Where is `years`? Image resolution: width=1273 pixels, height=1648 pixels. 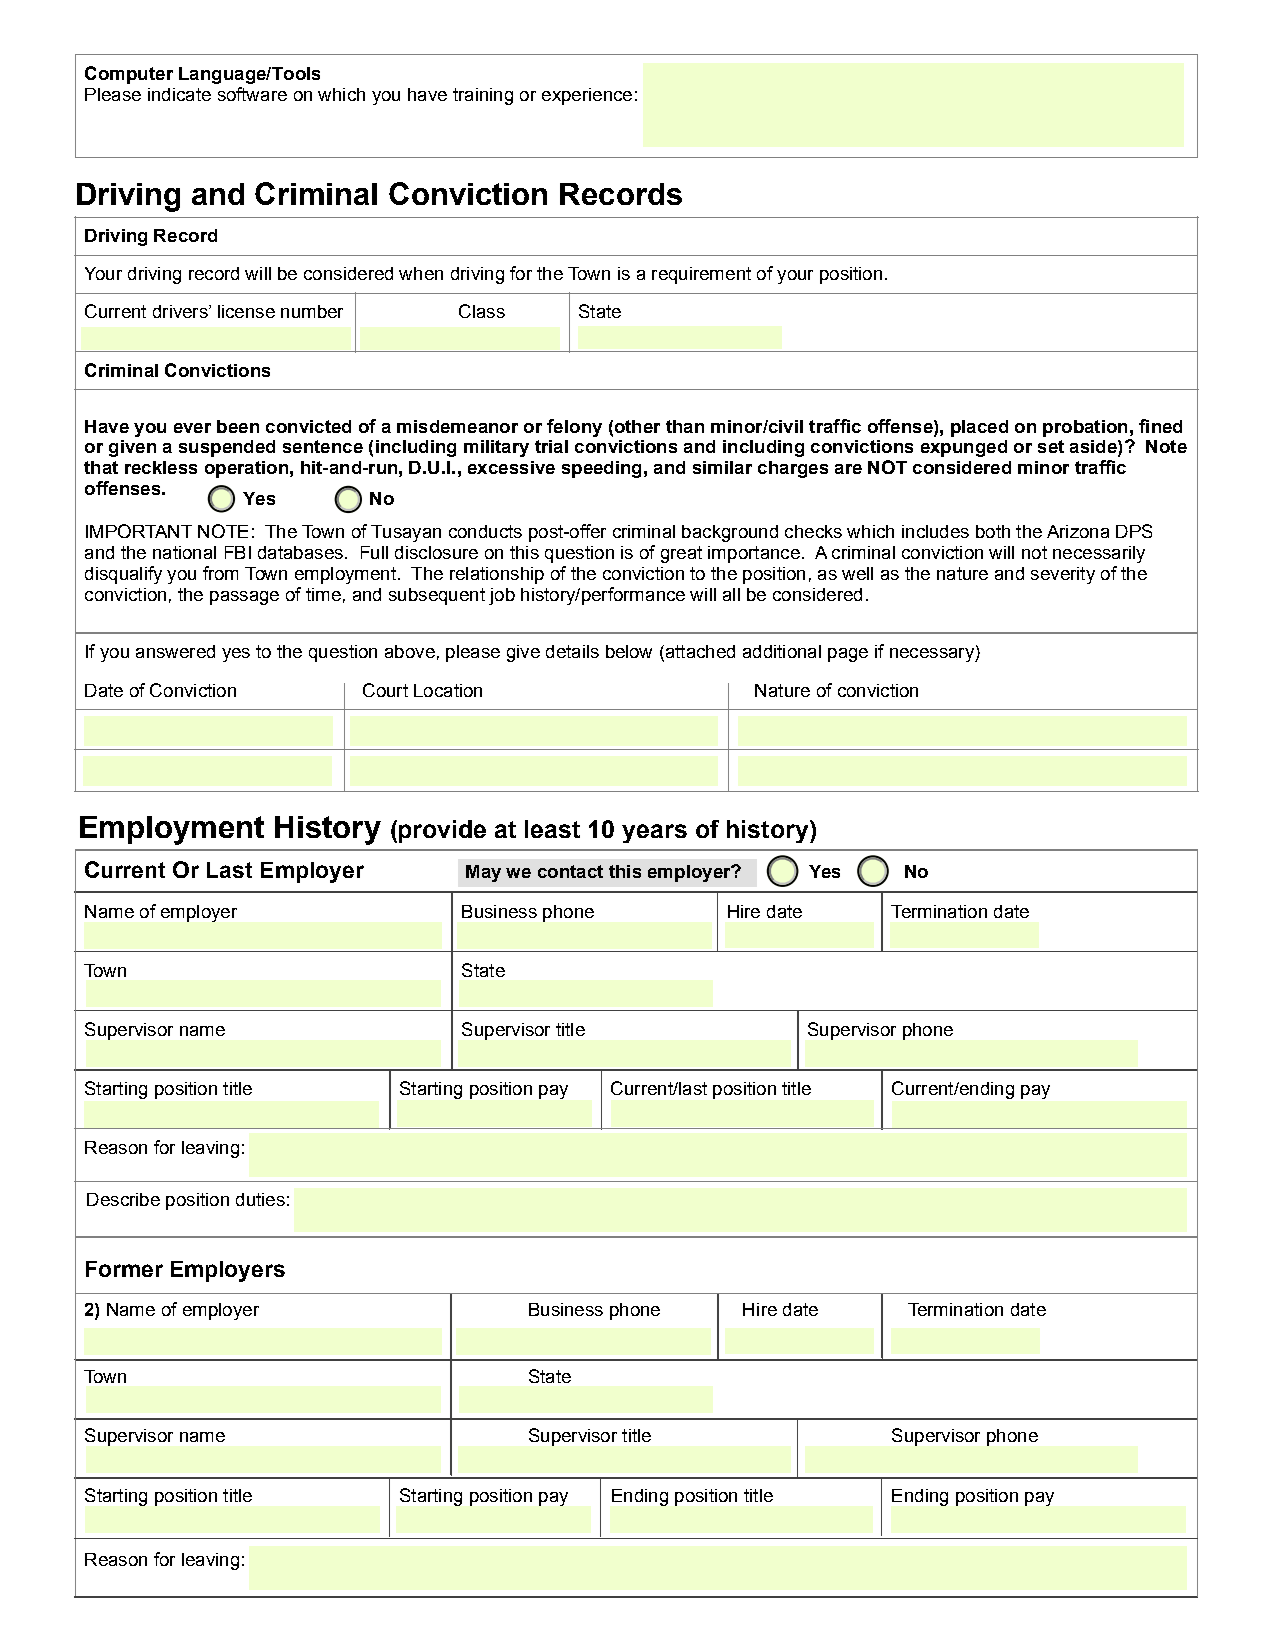
years is located at coordinates (654, 833).
